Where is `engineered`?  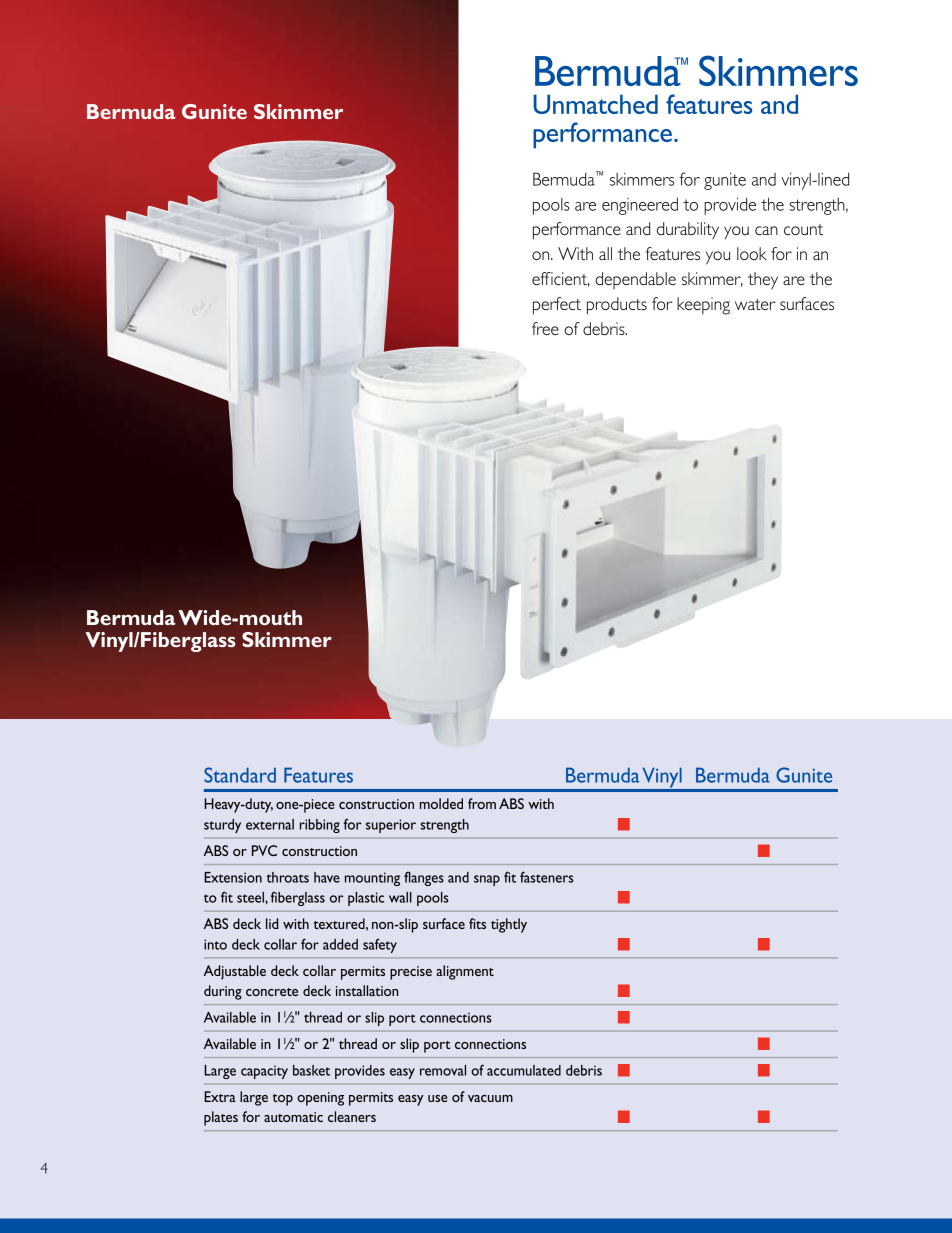 engineered is located at coordinates (640, 206).
